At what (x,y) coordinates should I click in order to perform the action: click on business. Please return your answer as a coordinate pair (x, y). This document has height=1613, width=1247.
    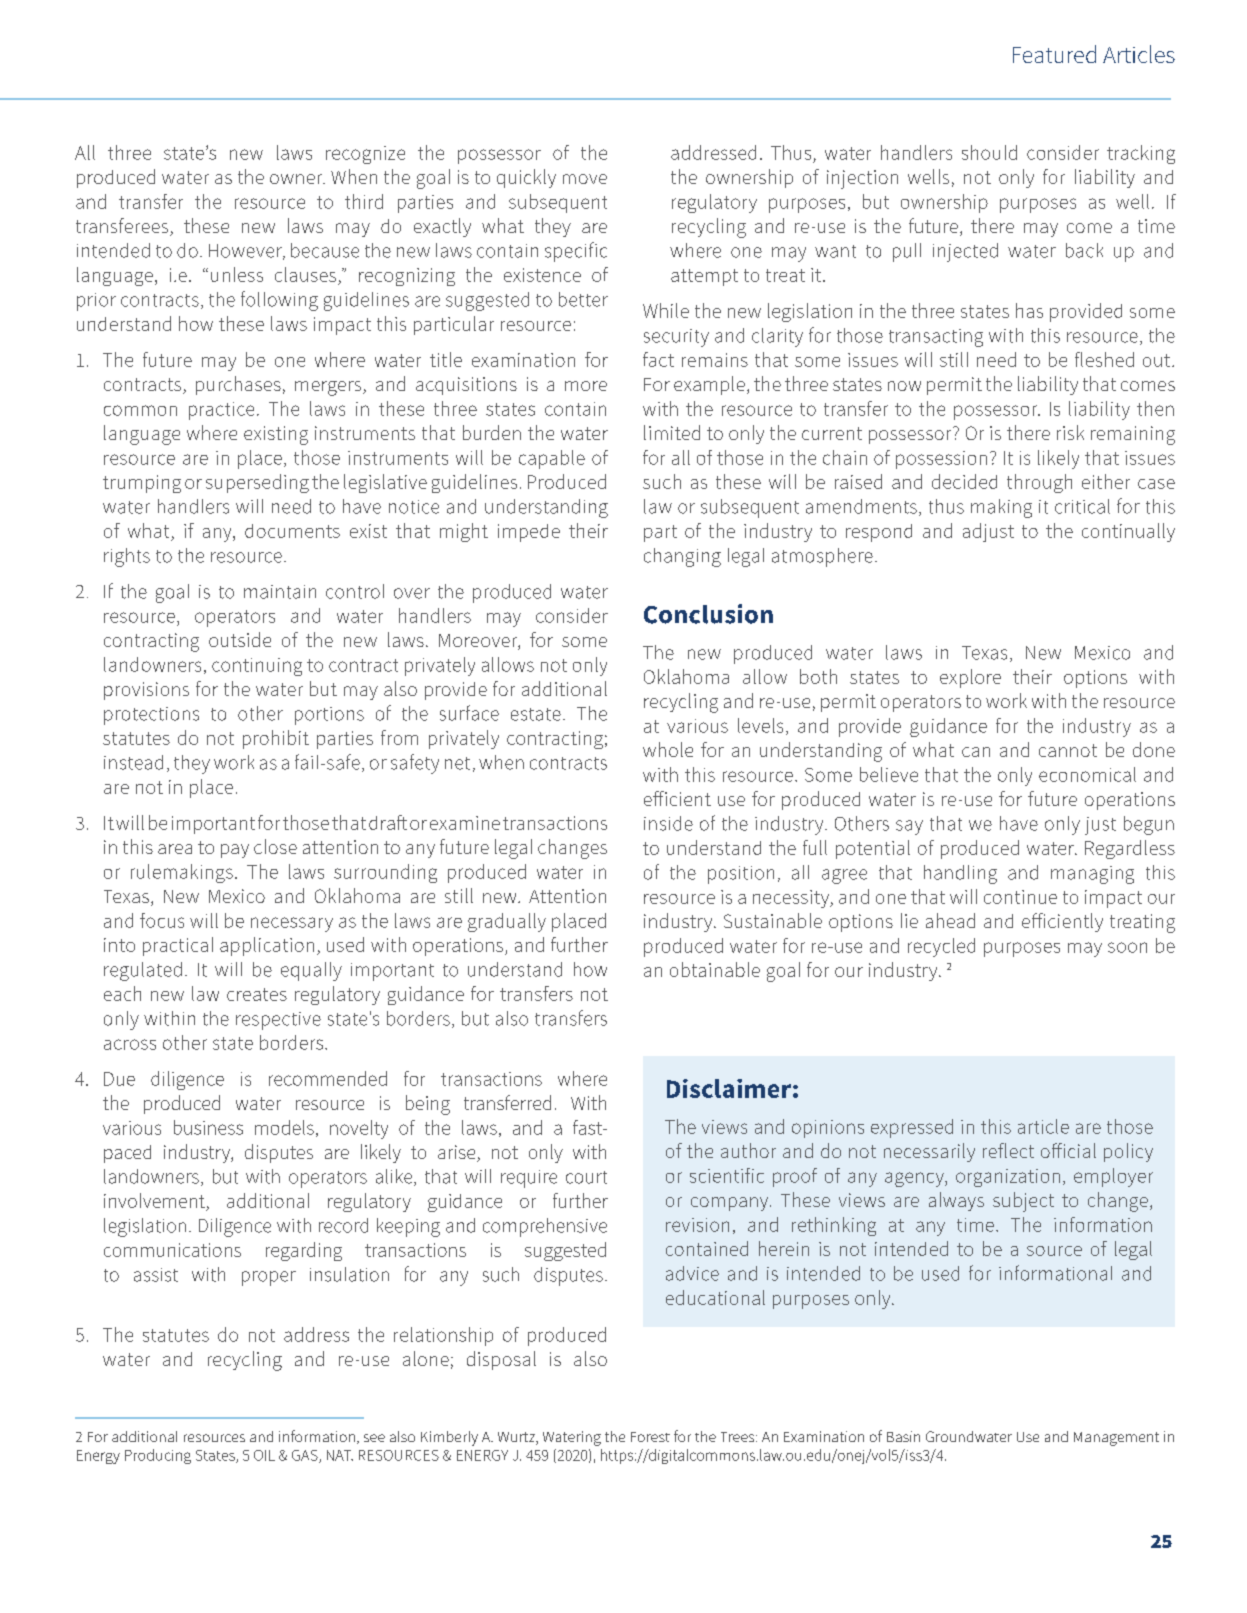
    Looking at the image, I should click on (208, 1127).
